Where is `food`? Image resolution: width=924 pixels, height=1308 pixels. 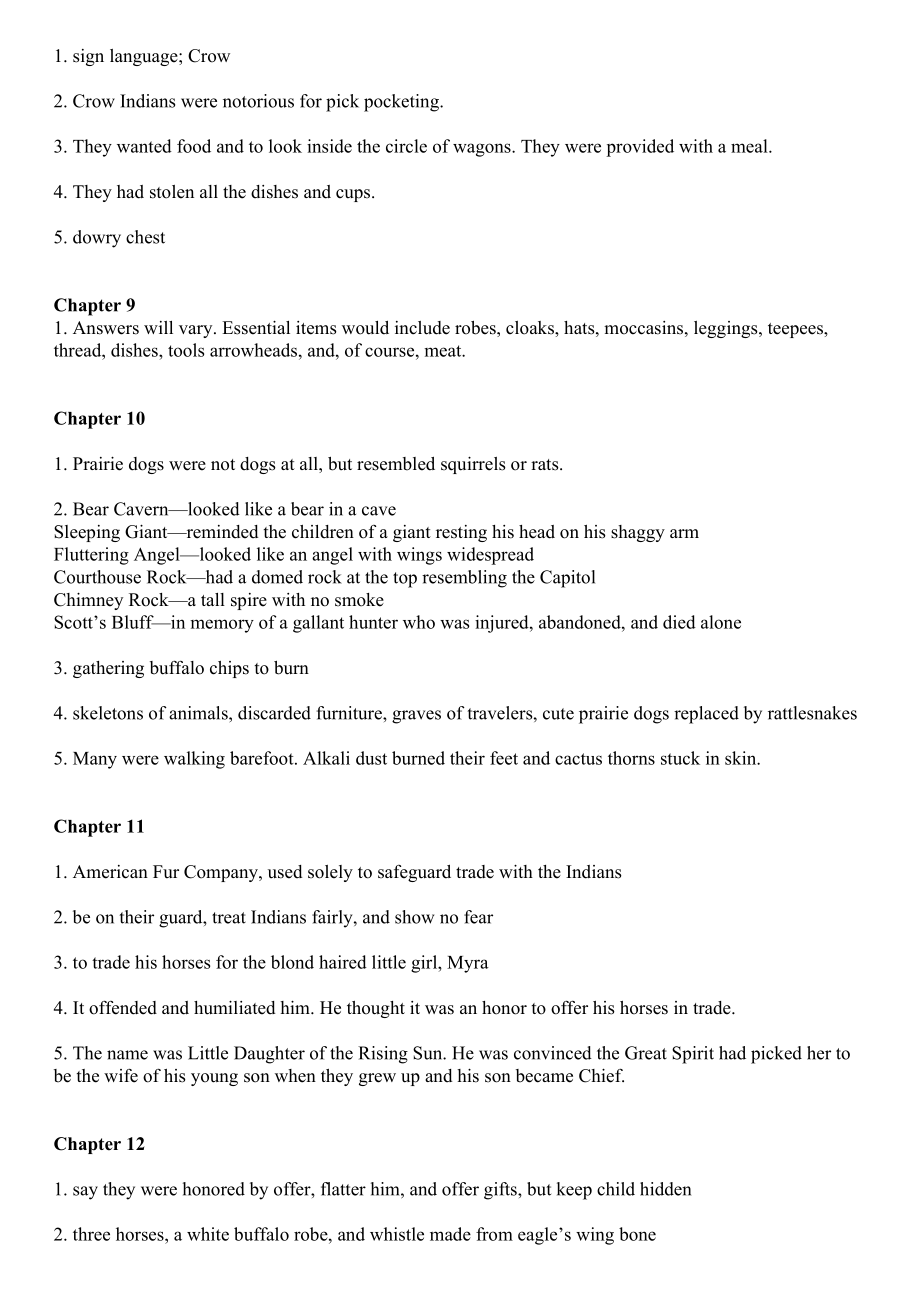 food is located at coordinates (194, 146).
